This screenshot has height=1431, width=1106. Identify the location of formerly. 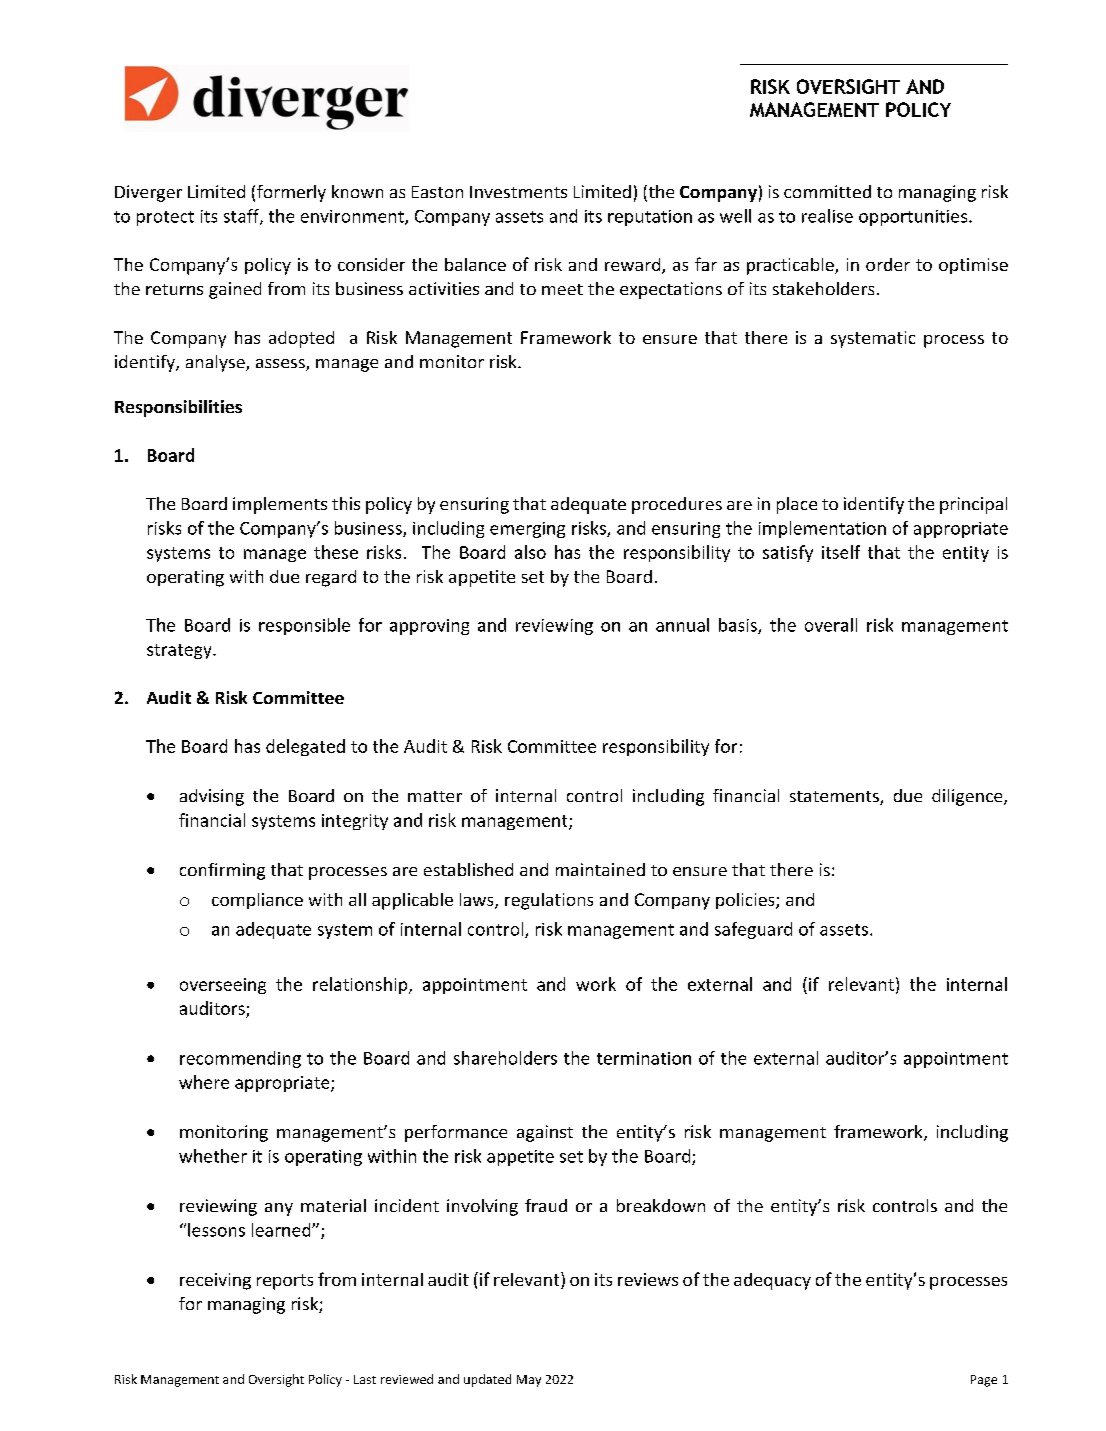
(291, 193).
